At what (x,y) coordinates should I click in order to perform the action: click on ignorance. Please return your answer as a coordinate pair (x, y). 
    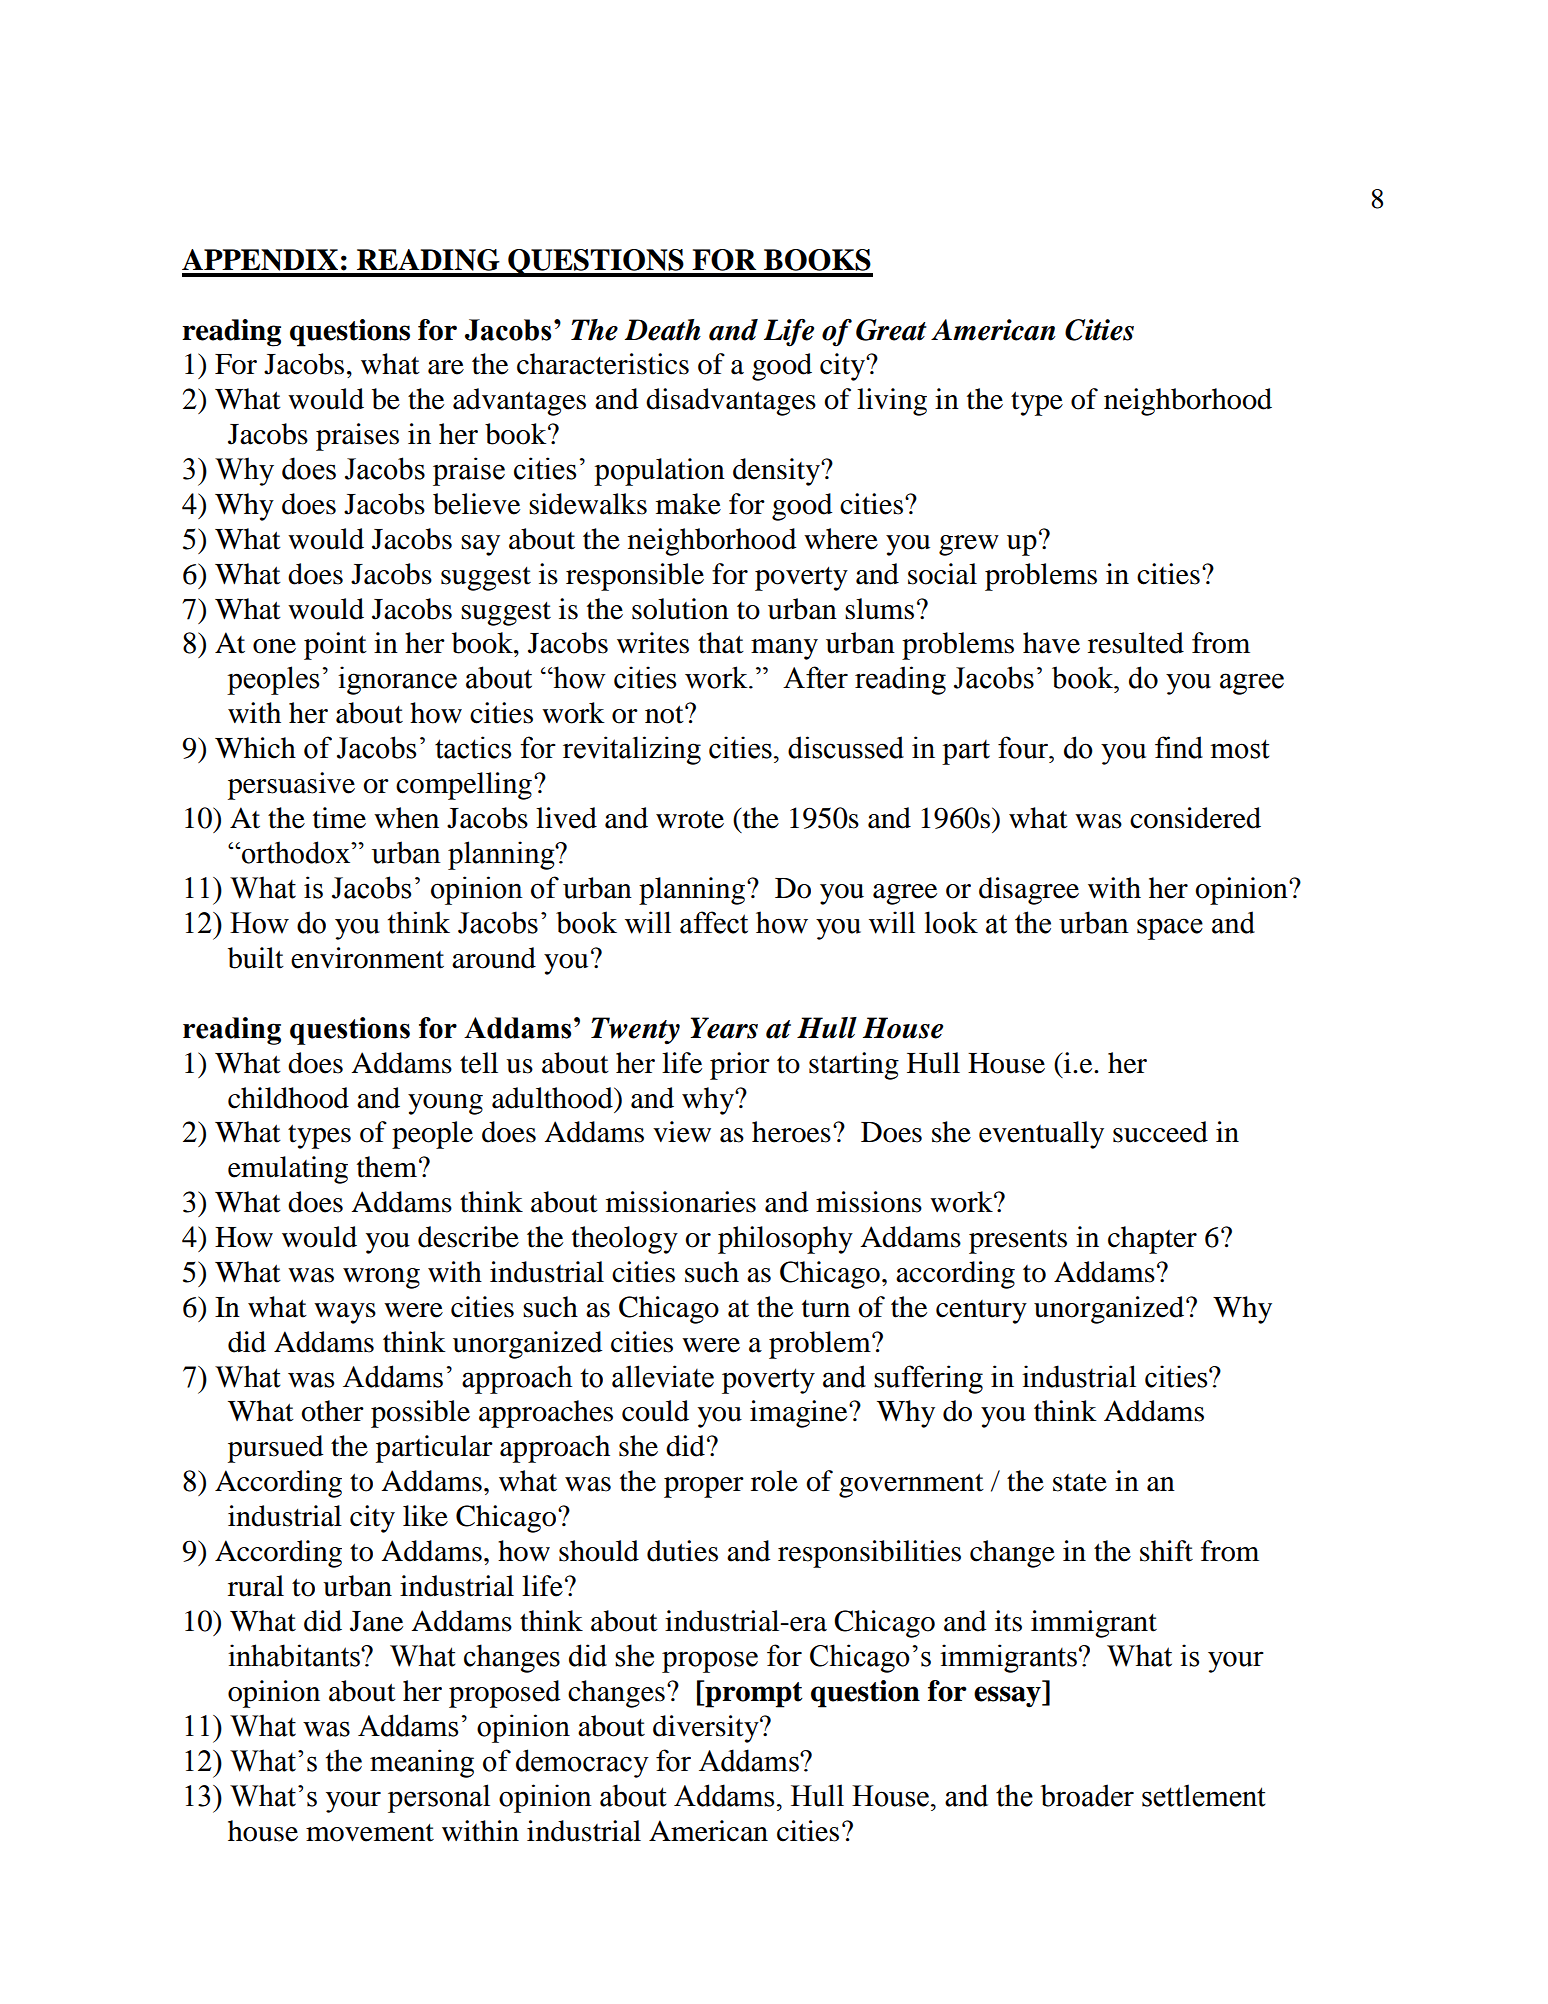
    Looking at the image, I should click on (397, 680).
